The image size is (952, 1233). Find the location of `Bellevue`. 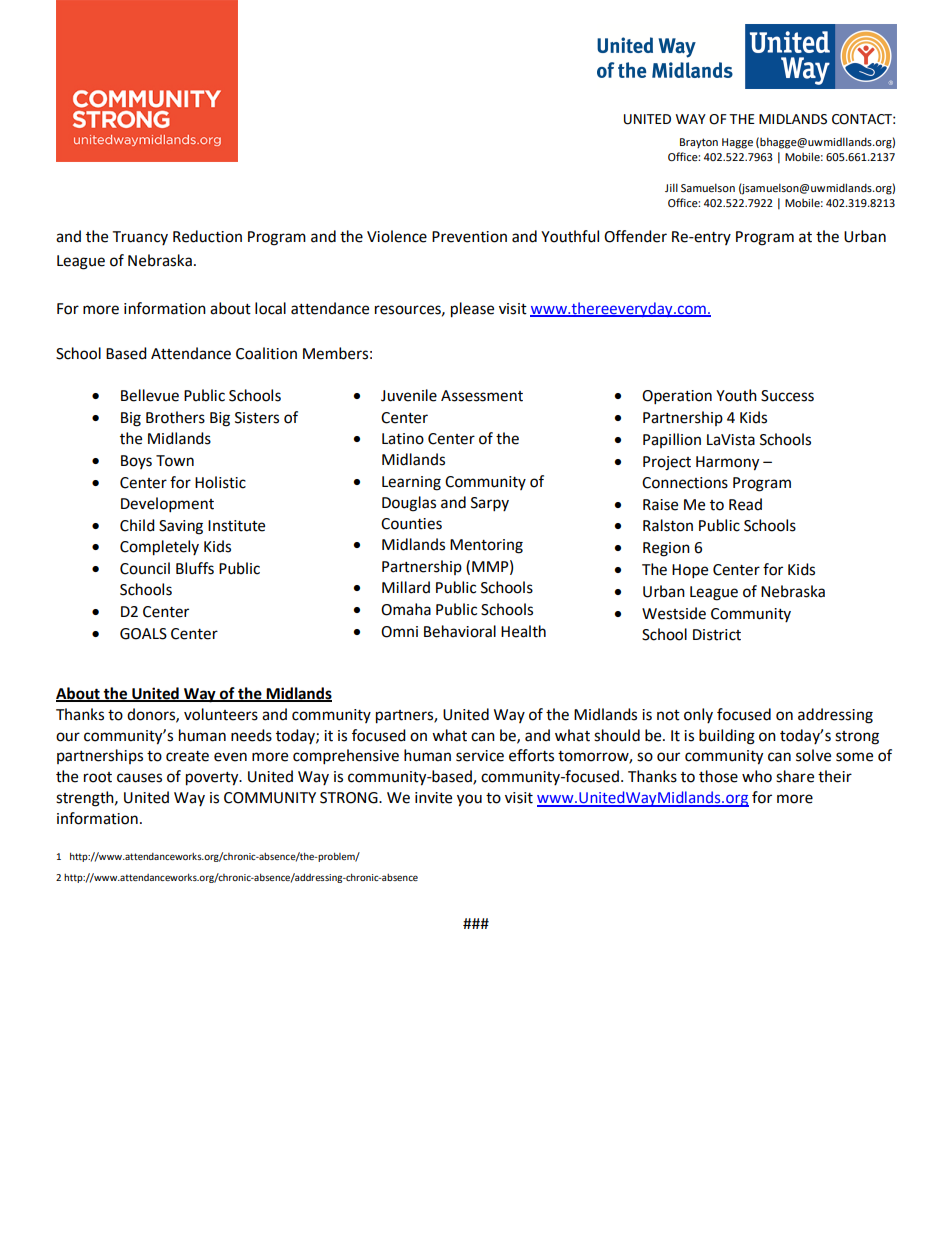

Bellevue is located at coordinates (150, 395).
